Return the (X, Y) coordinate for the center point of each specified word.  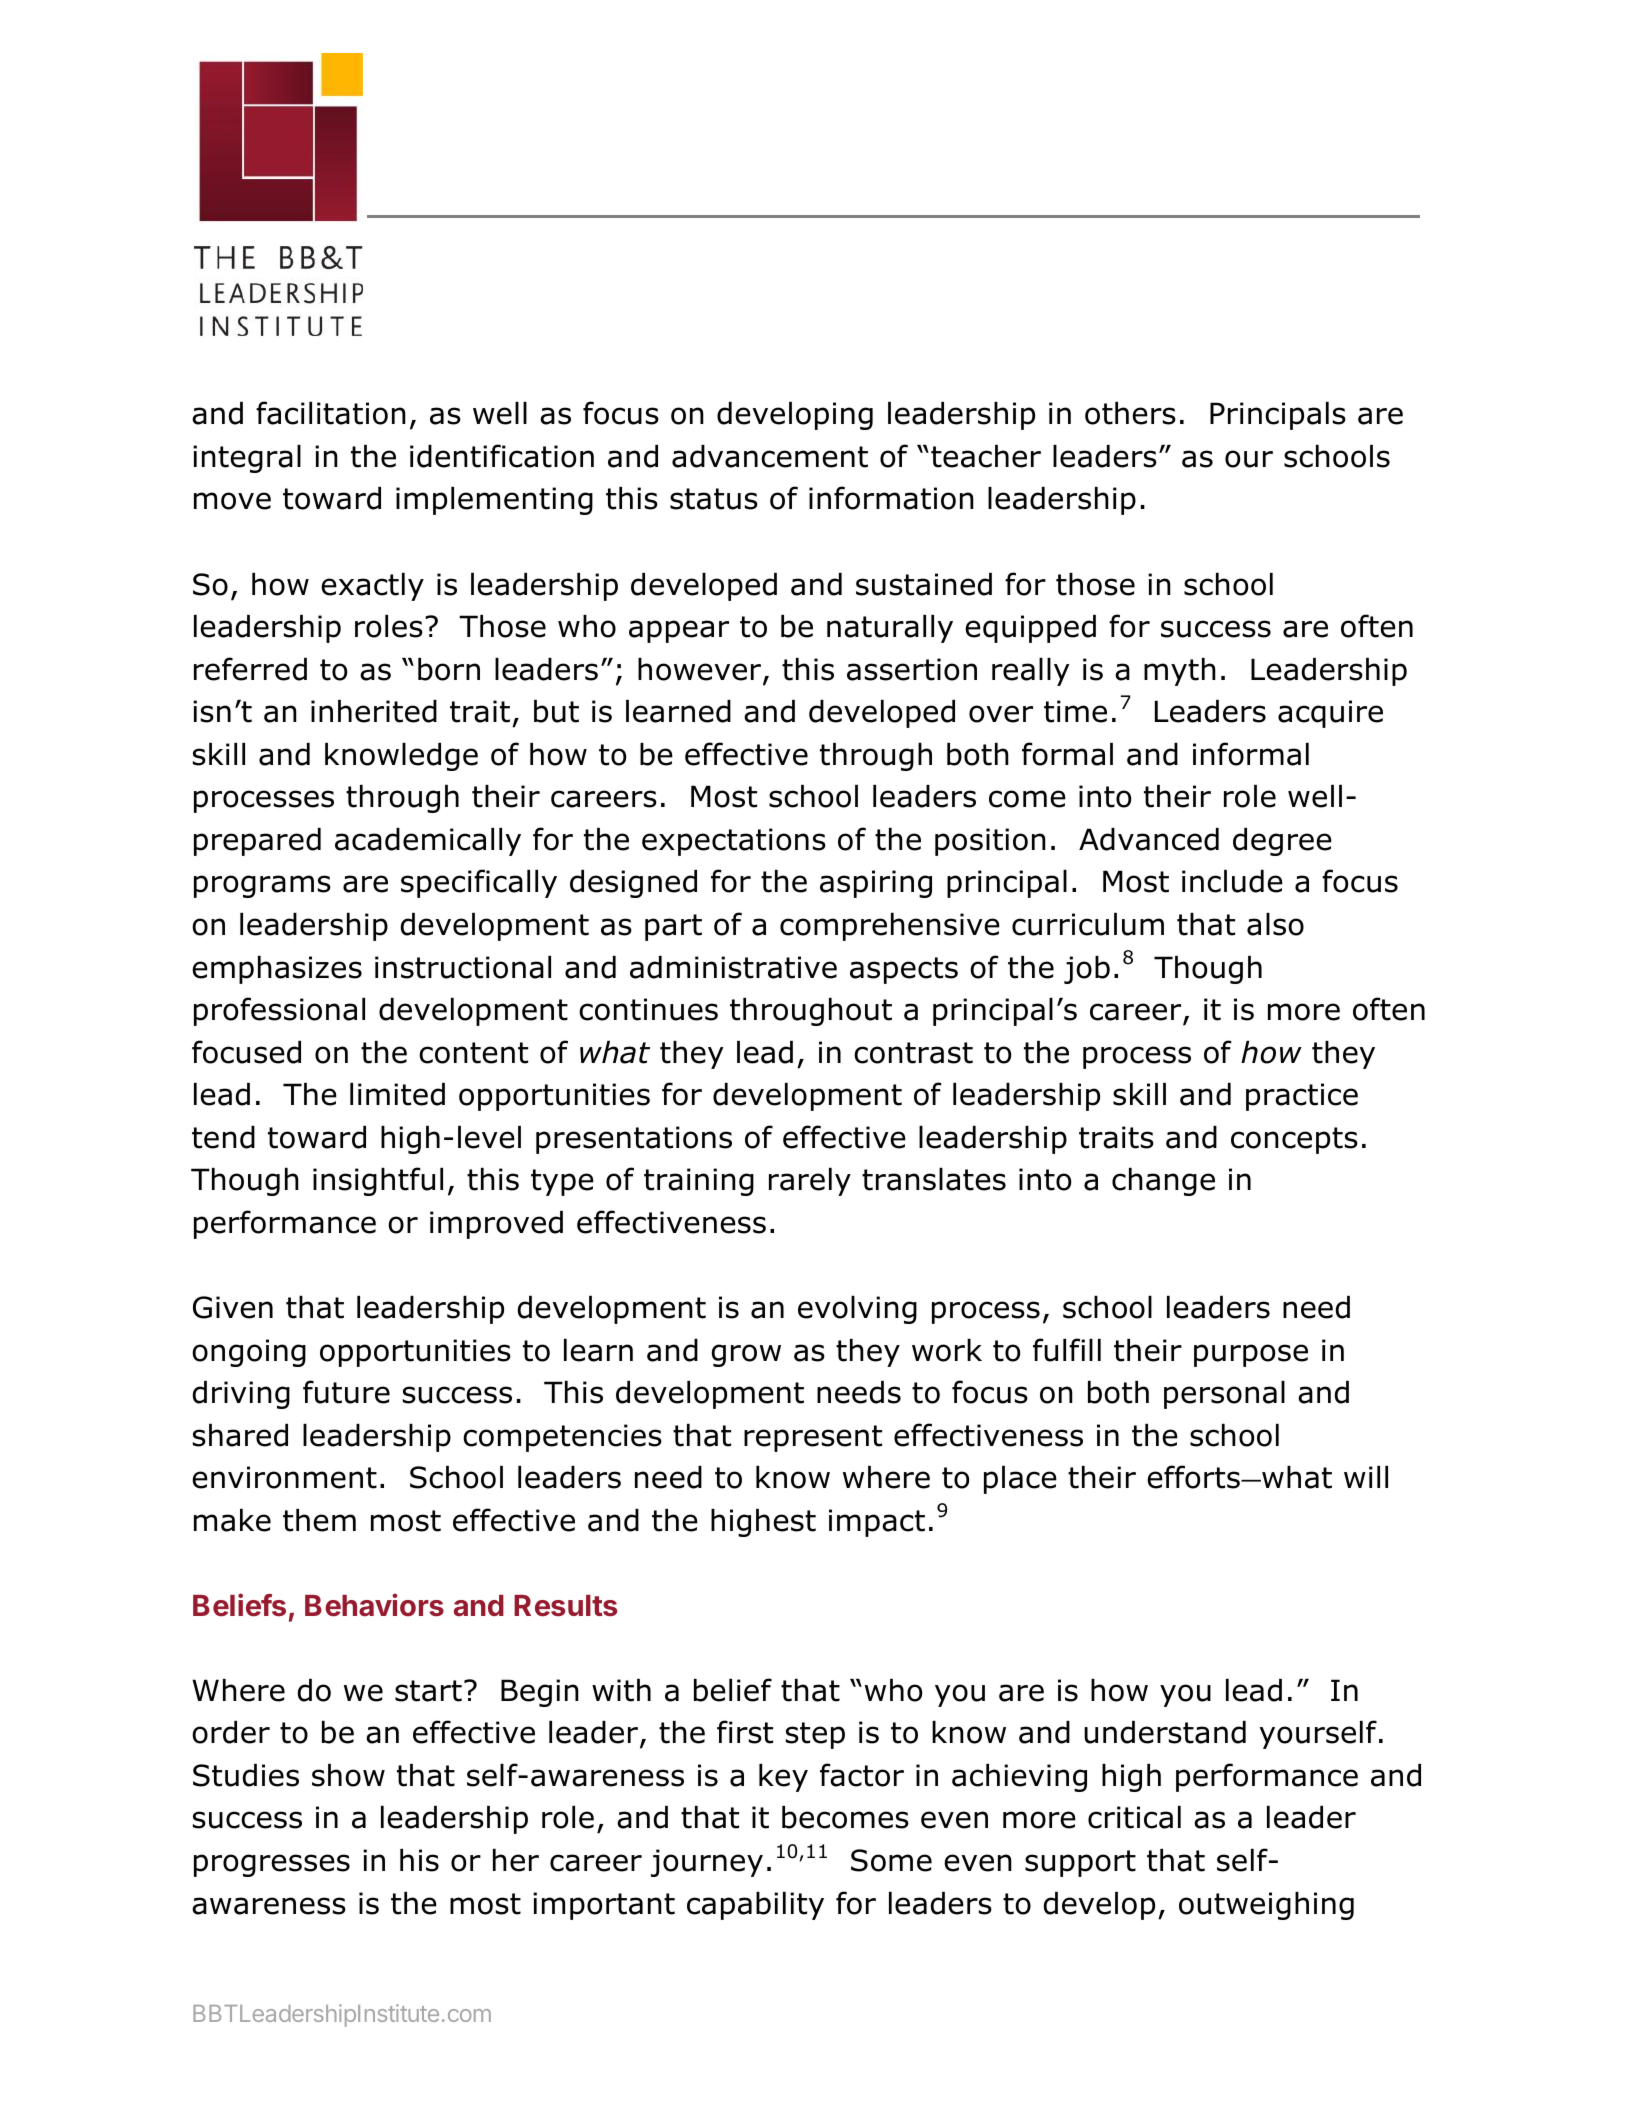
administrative (733, 967)
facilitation (331, 413)
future (346, 1392)
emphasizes (277, 970)
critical (1134, 1817)
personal (1224, 1395)
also (1275, 924)
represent (813, 1438)
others (1130, 413)
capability (755, 1906)
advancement (770, 456)
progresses (272, 1865)
